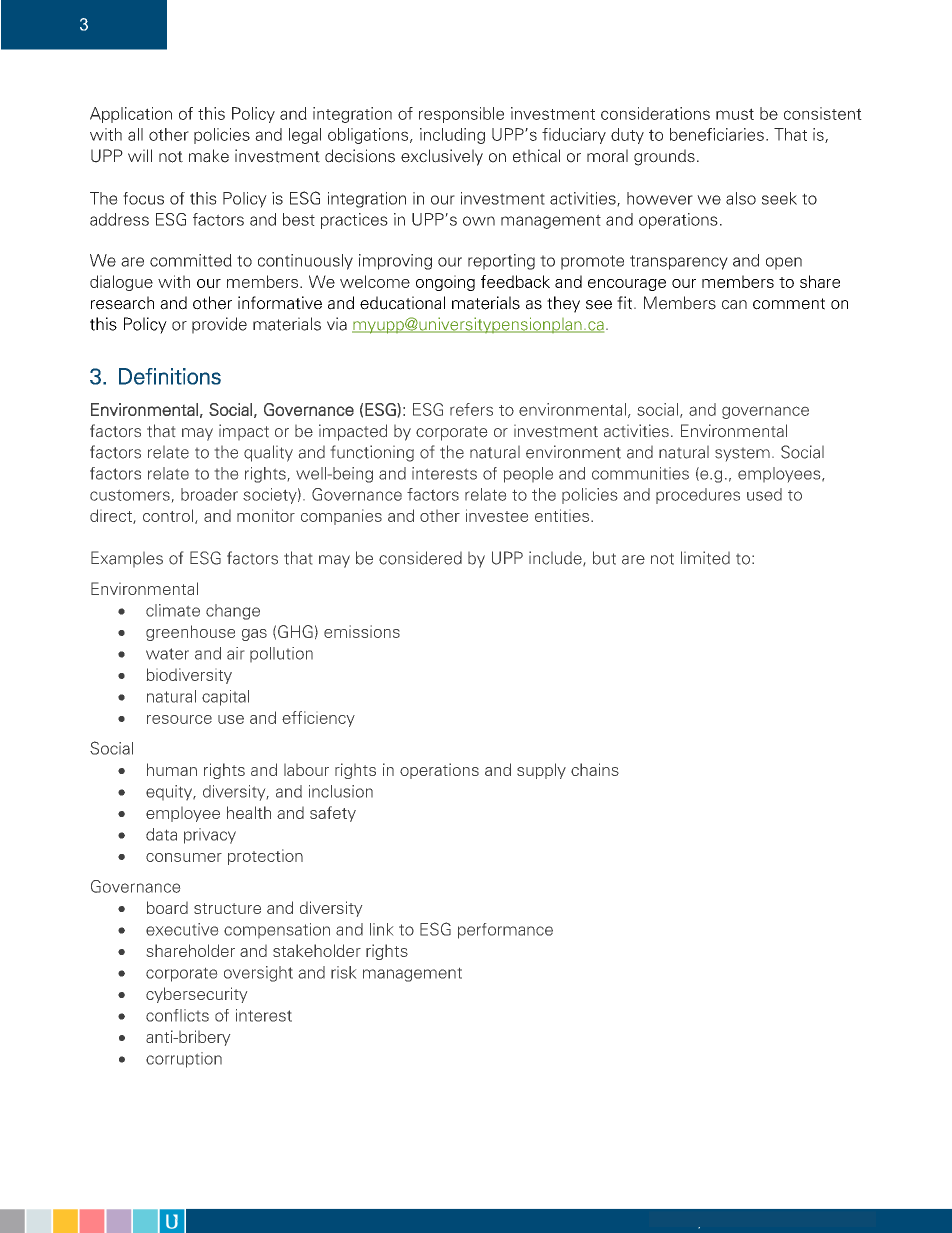  Describe the element at coordinates (343, 972) in the screenshot. I see `risk` at that location.
